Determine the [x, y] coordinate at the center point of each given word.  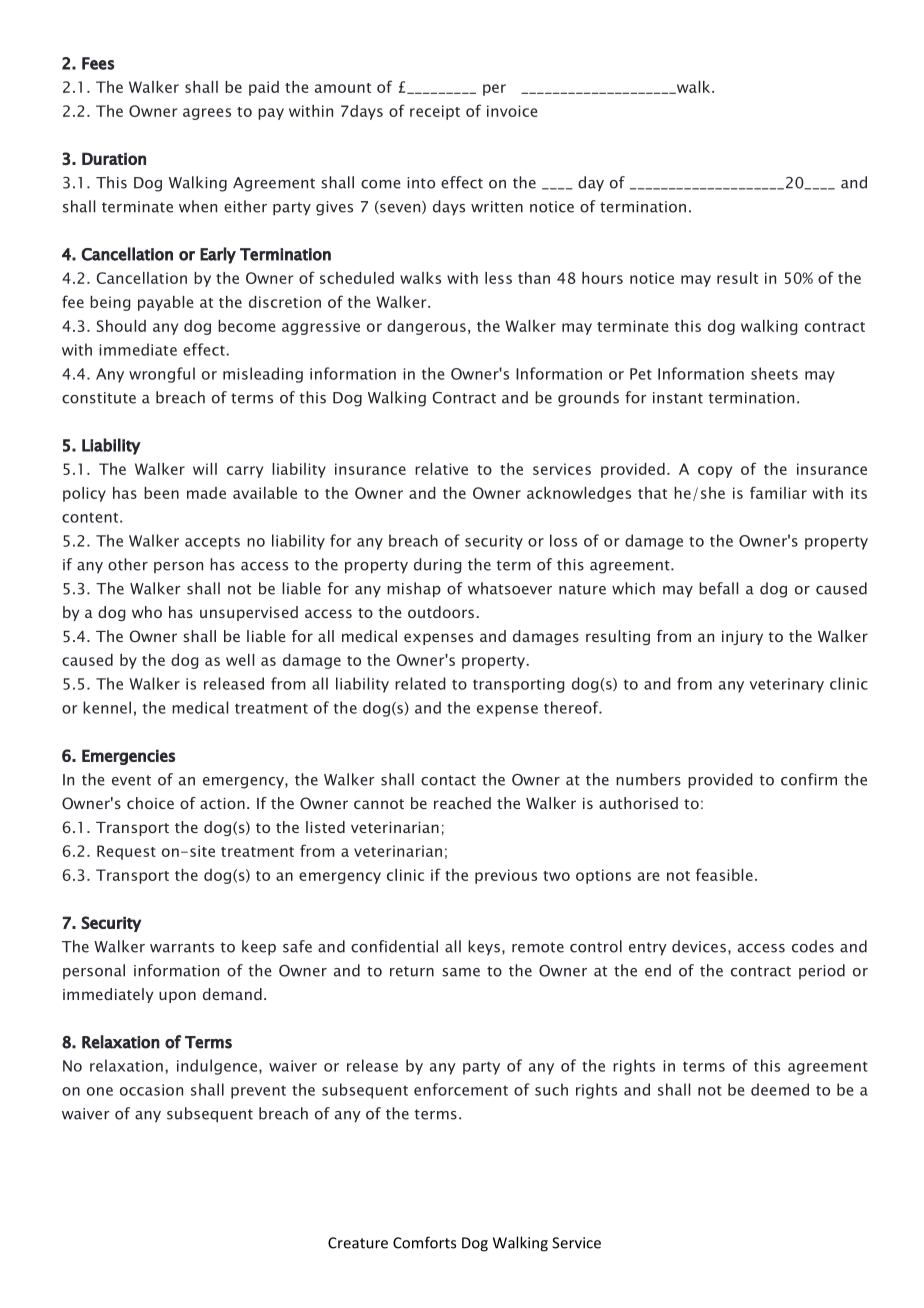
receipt [435, 112]
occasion [151, 1090]
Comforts [424, 1242]
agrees [207, 114]
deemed [780, 1089]
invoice [512, 111]
